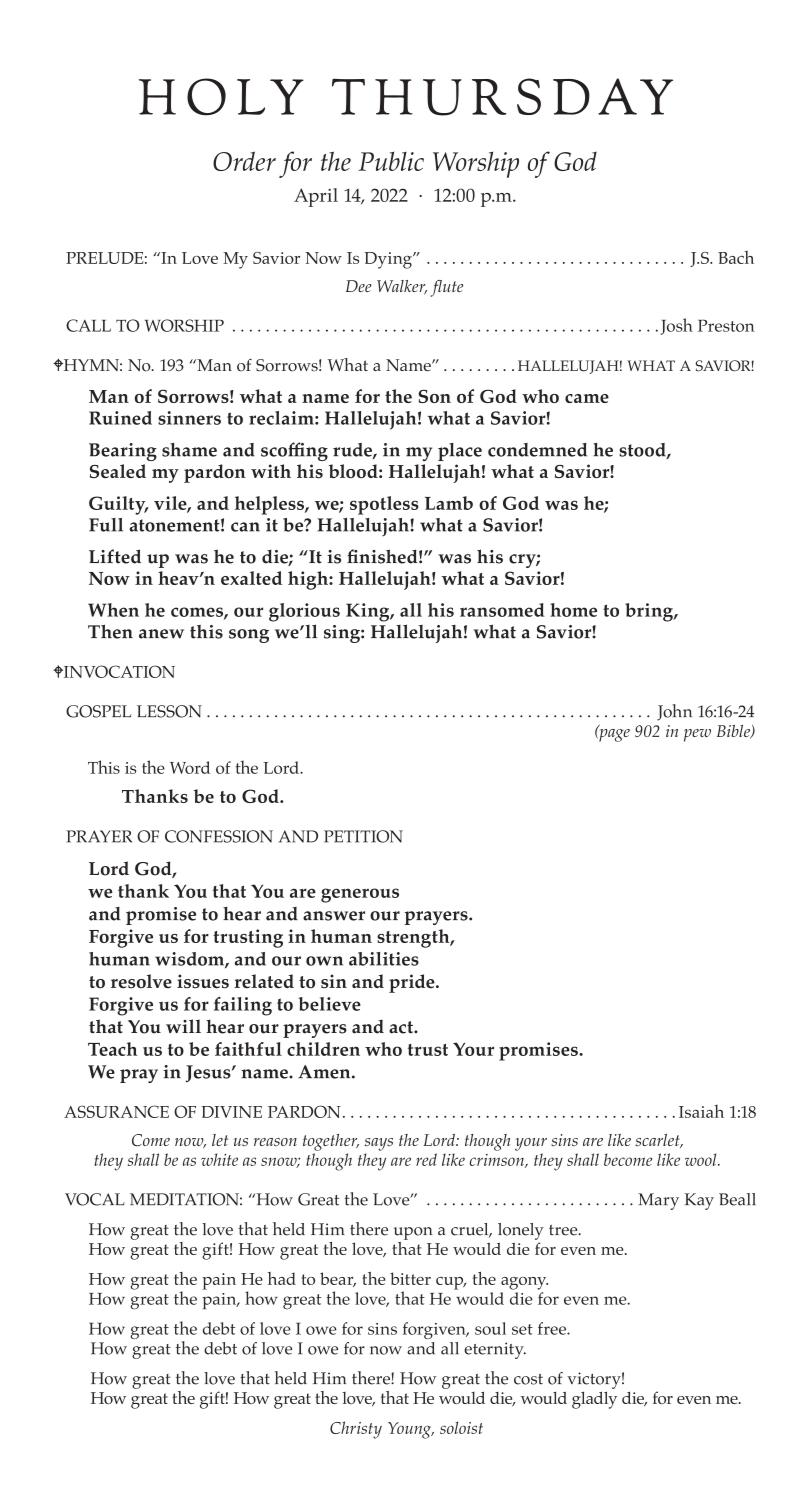  I want to click on Word, so click(190, 767).
